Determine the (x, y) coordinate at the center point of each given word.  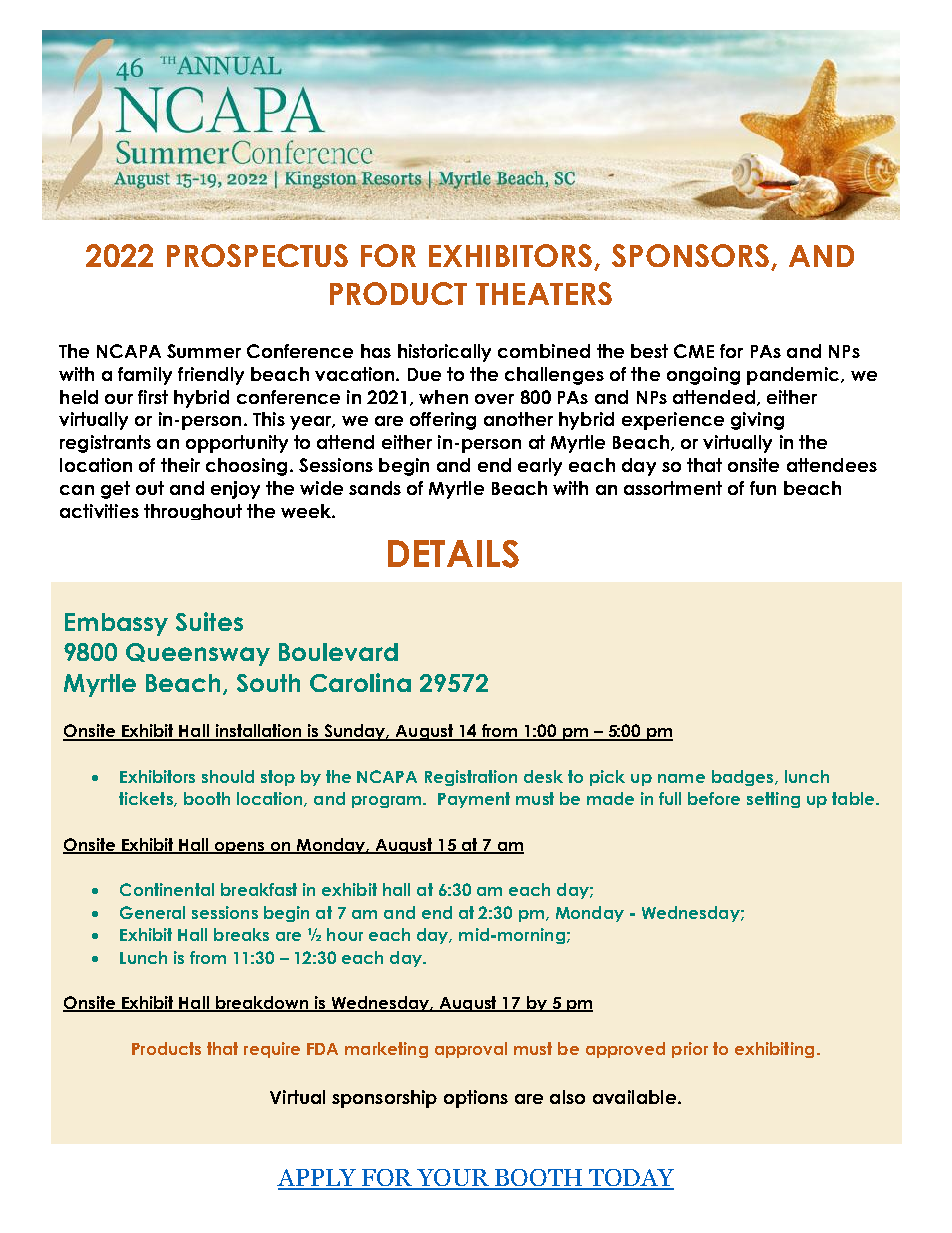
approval (471, 1050)
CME (694, 351)
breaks (241, 934)
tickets (147, 799)
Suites (209, 621)
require (272, 1050)
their (180, 465)
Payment (474, 800)
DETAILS (453, 554)
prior (690, 1050)
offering (443, 421)
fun (763, 488)
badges (744, 778)
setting (773, 800)
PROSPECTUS (257, 255)
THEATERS (544, 293)
